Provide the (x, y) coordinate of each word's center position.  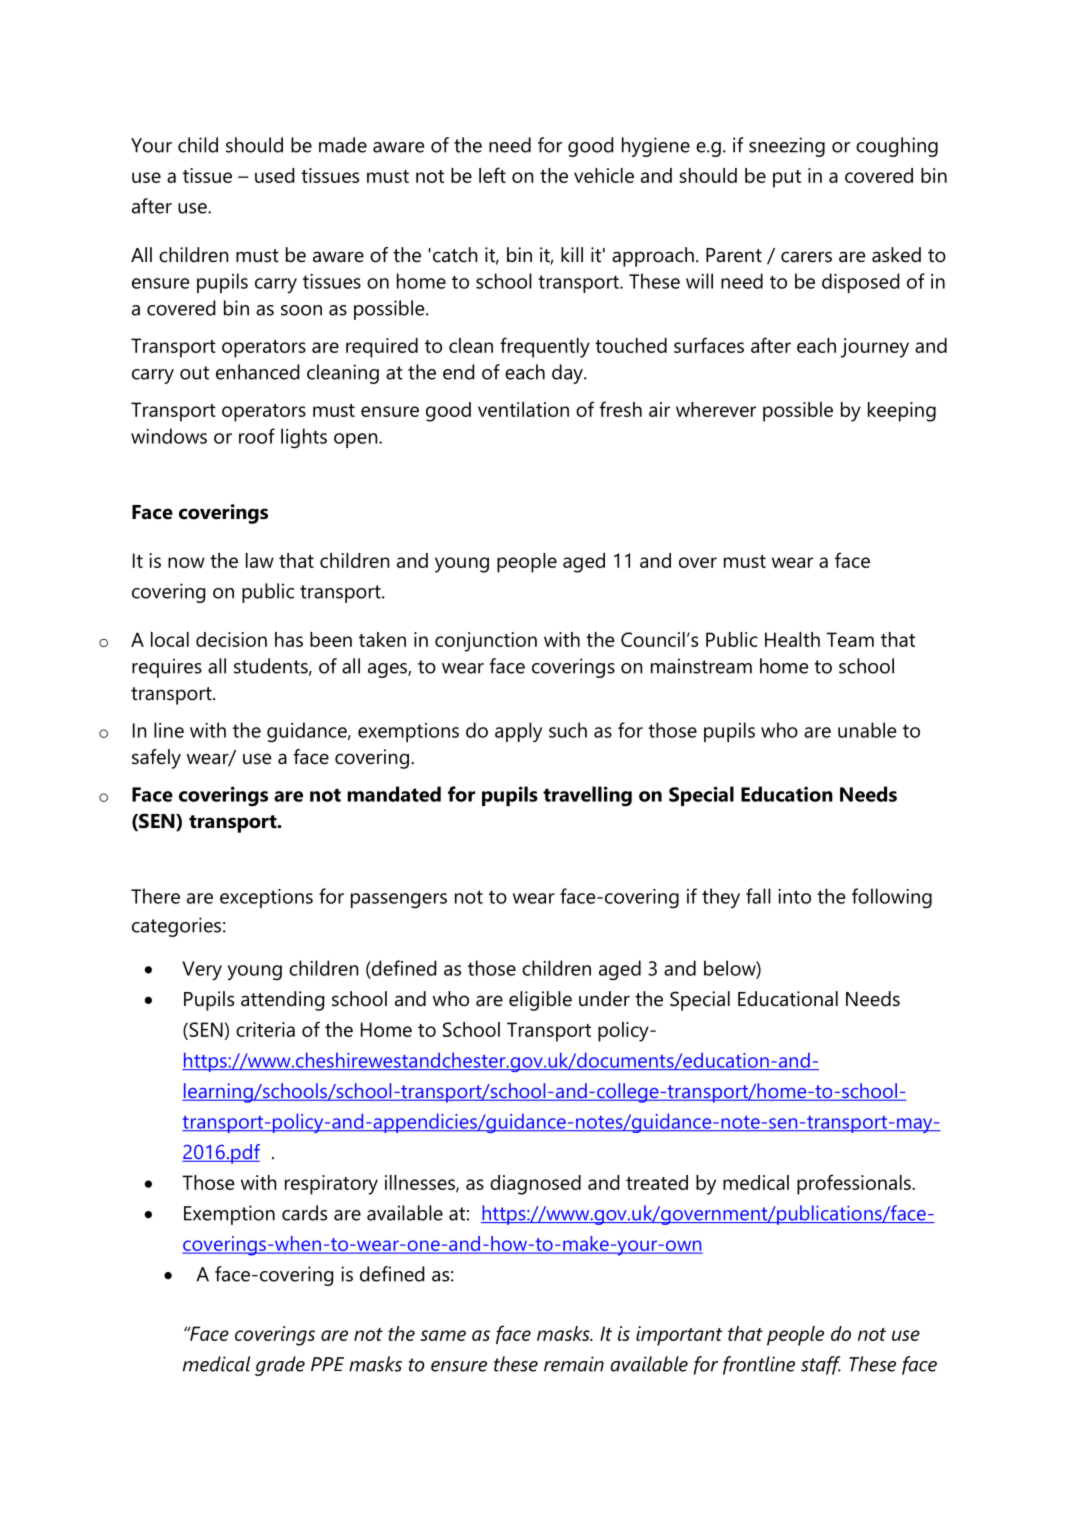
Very (202, 970)
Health (792, 639)
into (794, 896)
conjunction (486, 642)
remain (574, 1364)
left (492, 175)
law (260, 560)
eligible (540, 1001)
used (274, 175)
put (787, 179)
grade (280, 1366)
